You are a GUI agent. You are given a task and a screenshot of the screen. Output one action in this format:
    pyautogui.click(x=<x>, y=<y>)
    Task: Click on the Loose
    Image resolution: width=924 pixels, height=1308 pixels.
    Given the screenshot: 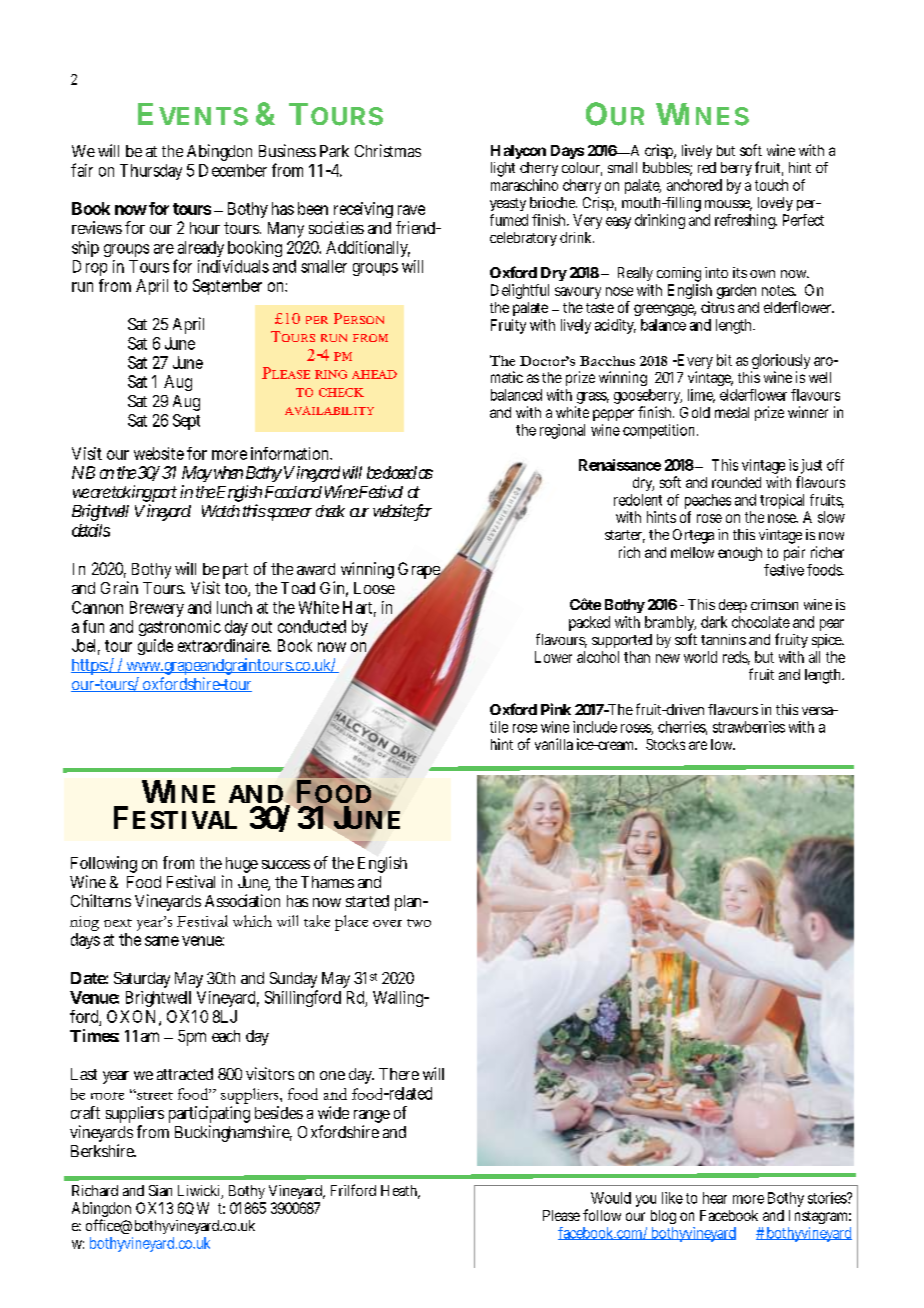 What is the action you would take?
    pyautogui.click(x=374, y=588)
